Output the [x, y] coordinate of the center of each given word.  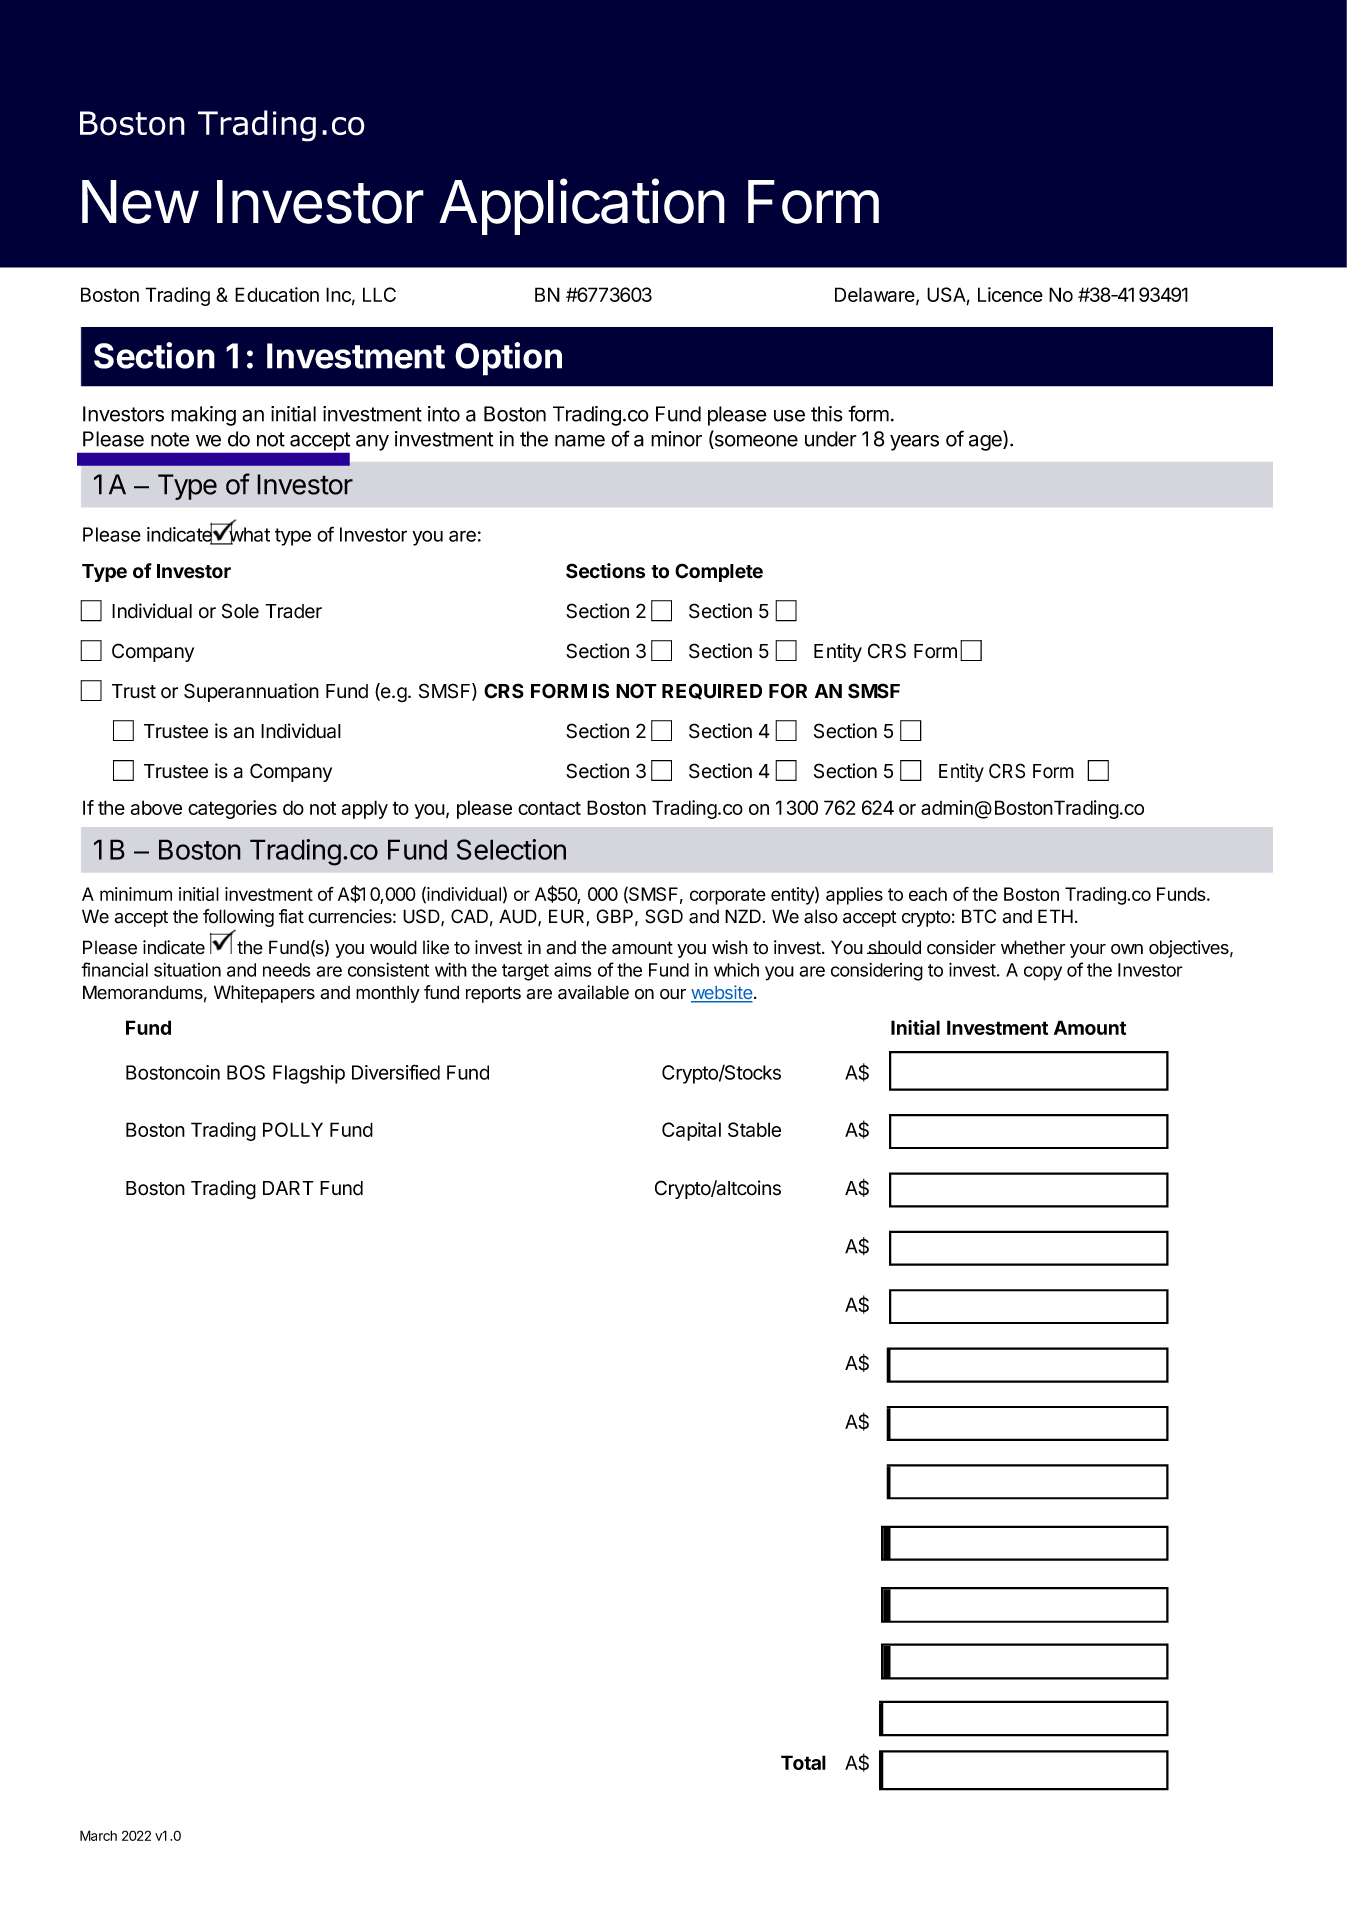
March [98, 1835]
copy [1043, 973]
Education [277, 294]
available [593, 992]
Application [582, 206]
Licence [1010, 294]
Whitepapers [264, 994]
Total [803, 1762]
